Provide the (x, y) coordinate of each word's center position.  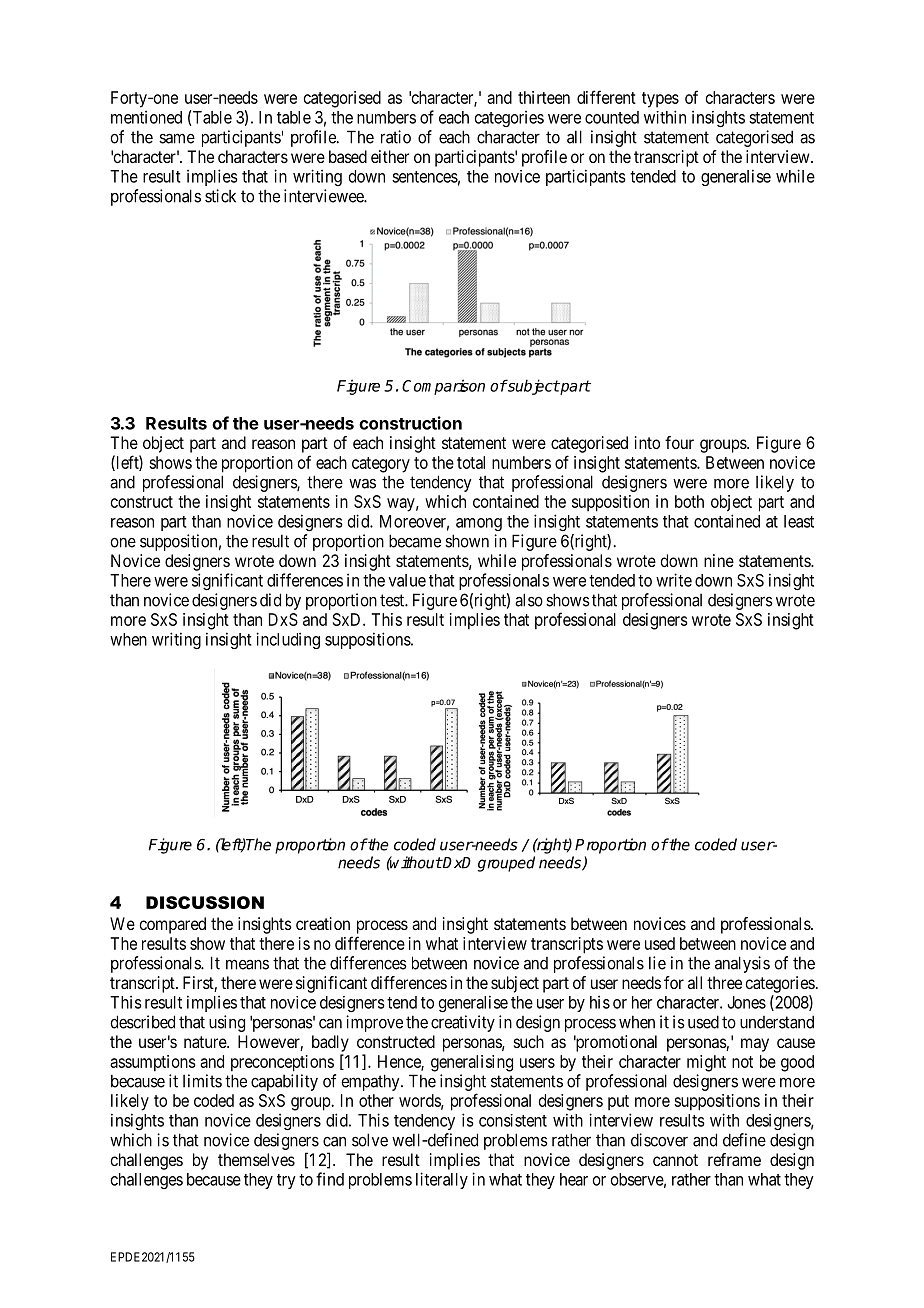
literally (442, 1180)
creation (323, 923)
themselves (256, 1159)
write (674, 580)
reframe (734, 1159)
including (288, 640)
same (177, 138)
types (660, 100)
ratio (396, 137)
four (679, 442)
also (529, 600)
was (362, 483)
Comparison (443, 387)
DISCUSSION (205, 902)
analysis (742, 964)
